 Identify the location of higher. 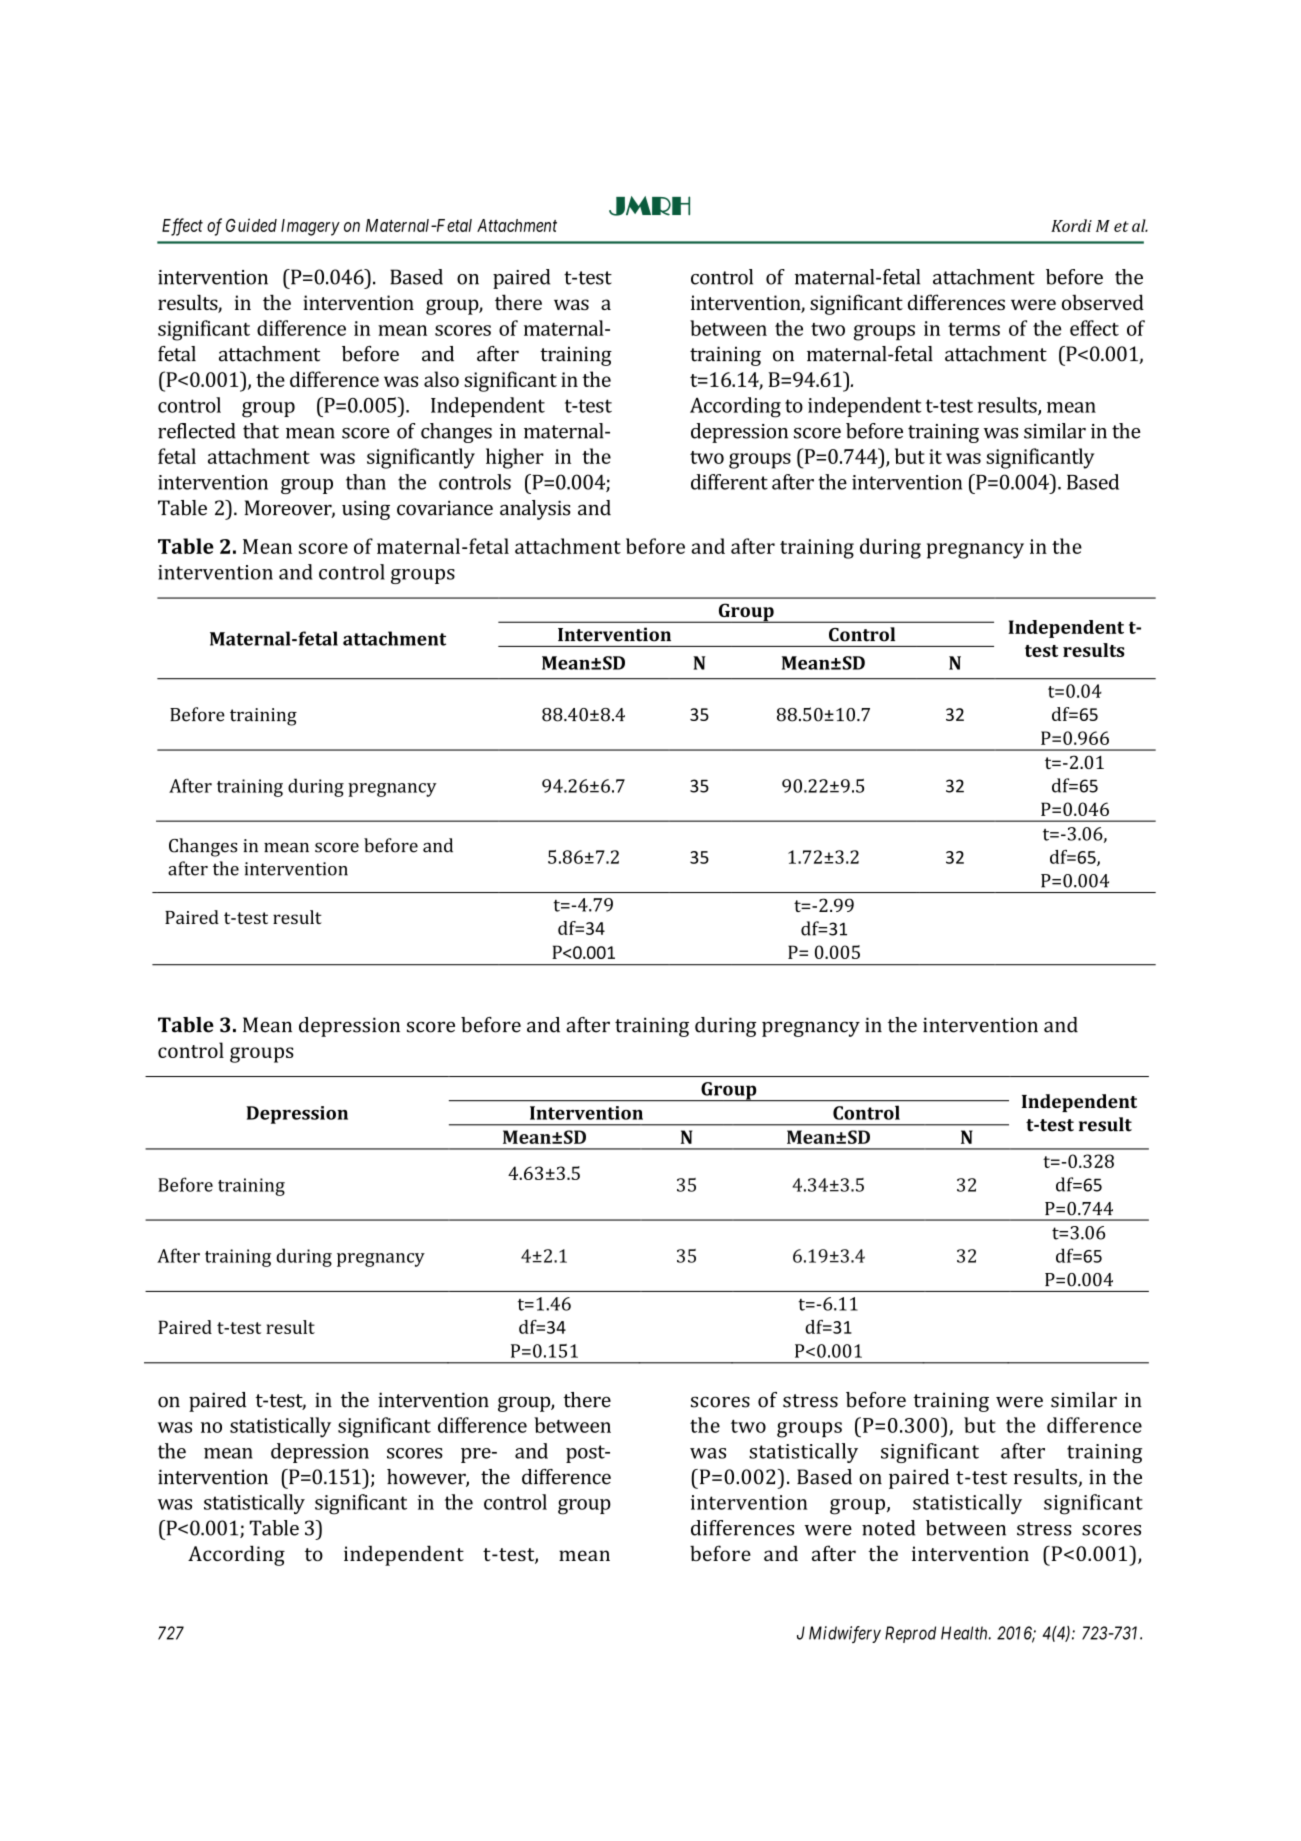
(515, 458).
